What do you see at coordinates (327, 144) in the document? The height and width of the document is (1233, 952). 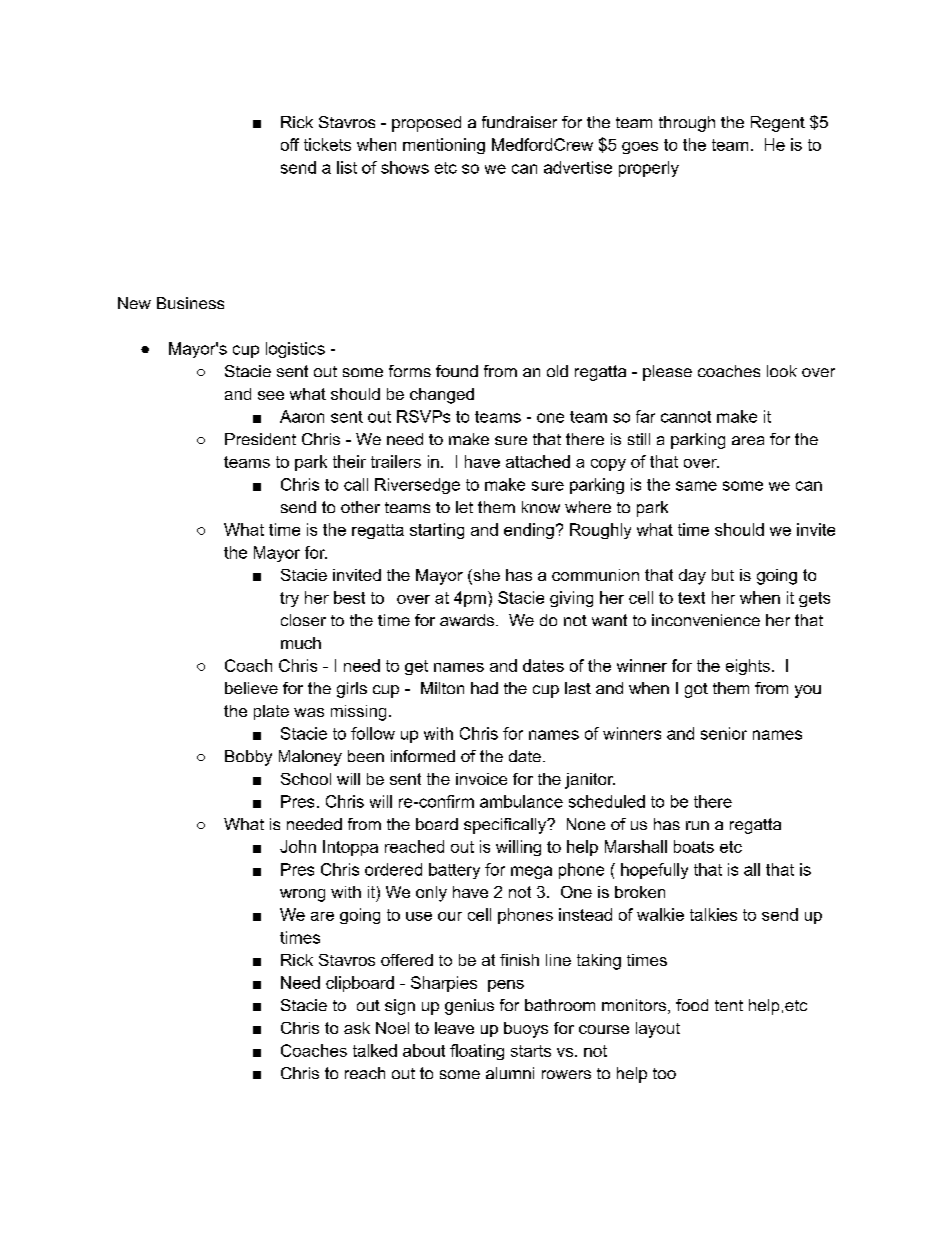 I see `tickets` at bounding box center [327, 144].
